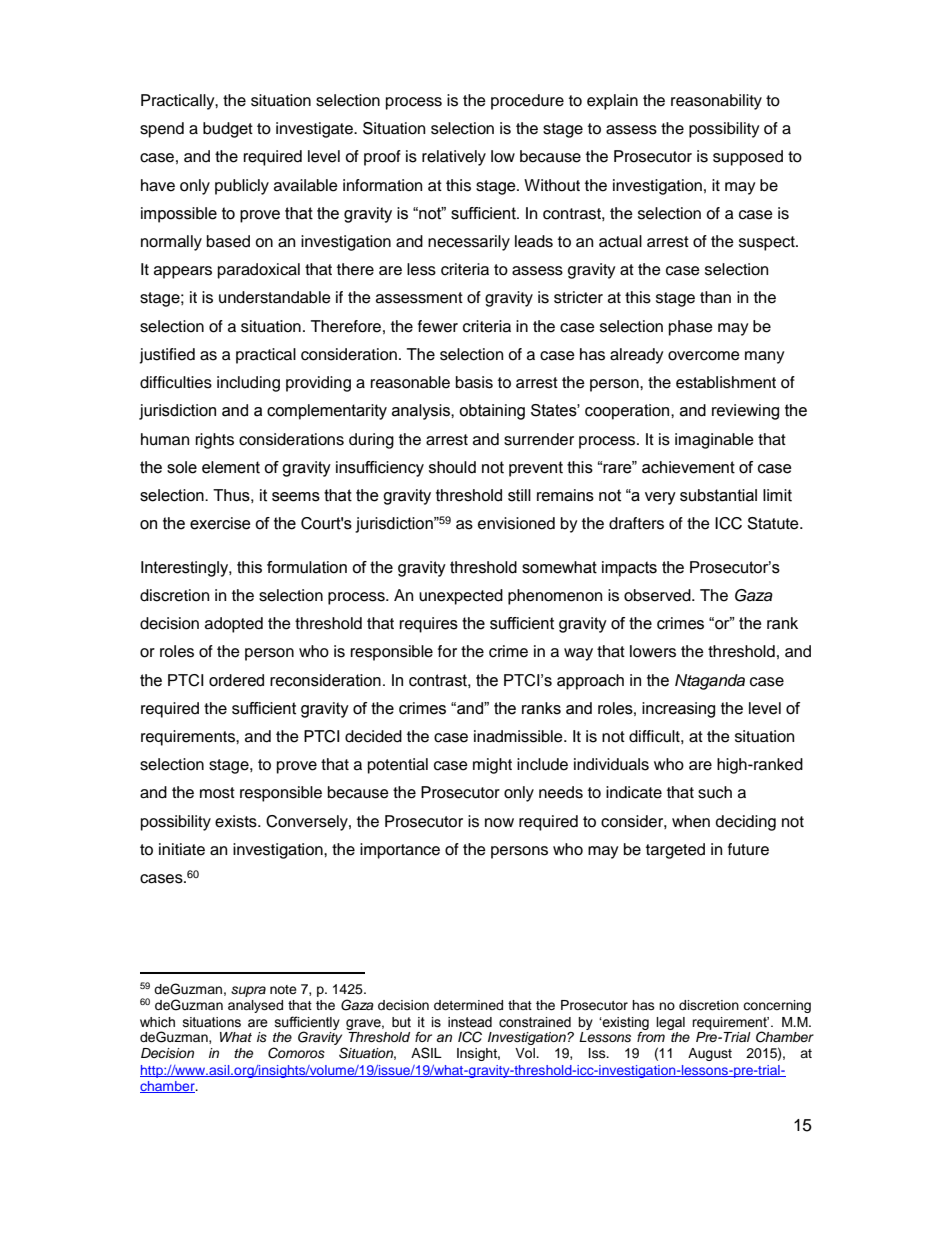  Describe the element at coordinates (255, 1006) in the screenshot. I see `analysed` at that location.
